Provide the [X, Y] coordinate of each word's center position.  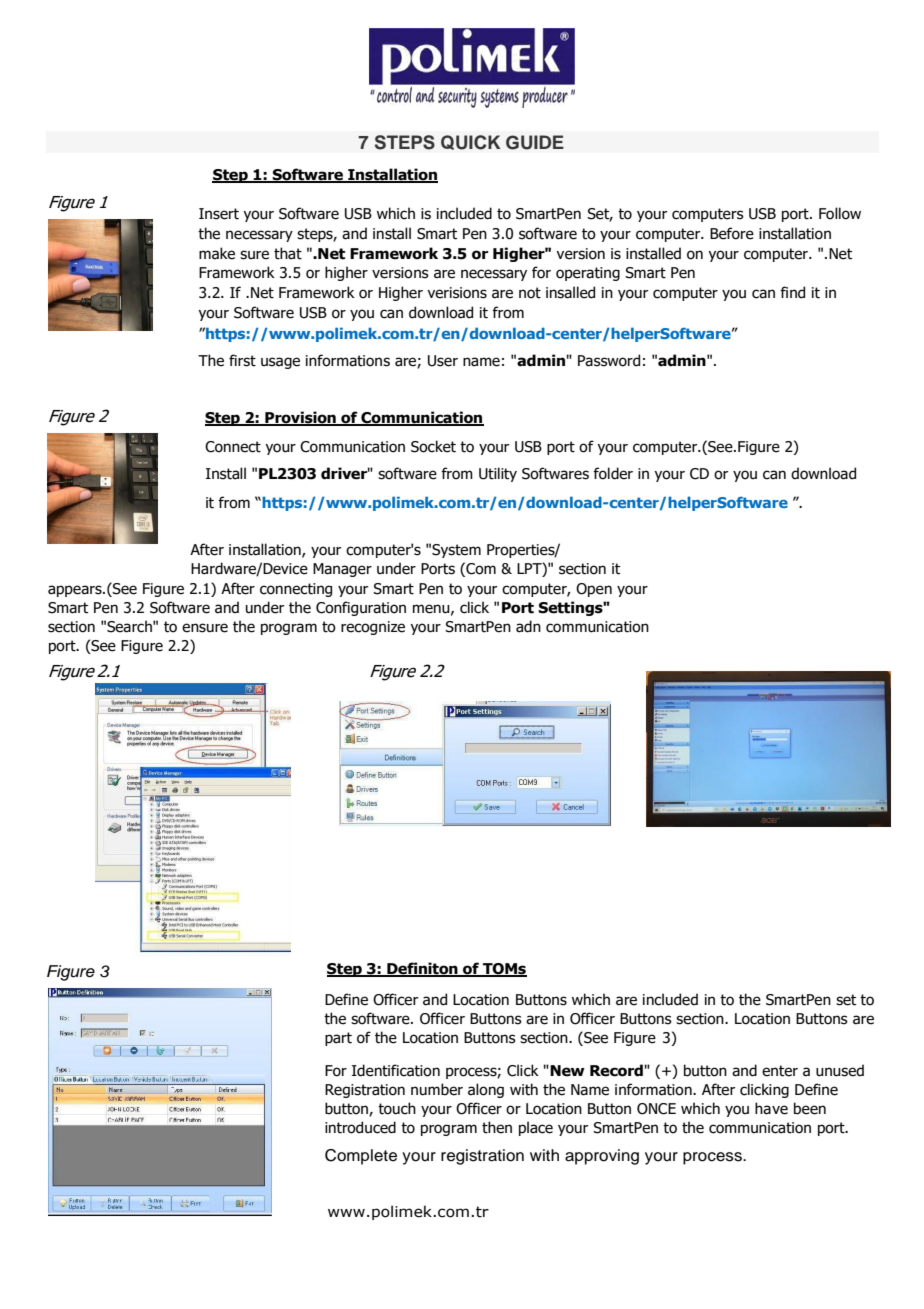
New [567, 1071]
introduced [360, 1127]
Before [732, 233]
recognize [373, 628]
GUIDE [535, 142]
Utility [498, 474]
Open [594, 590]
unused [840, 1070]
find [792, 292]
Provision [300, 418]
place [536, 1128]
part [338, 1039]
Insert [219, 214]
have [771, 1108]
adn [528, 626]
